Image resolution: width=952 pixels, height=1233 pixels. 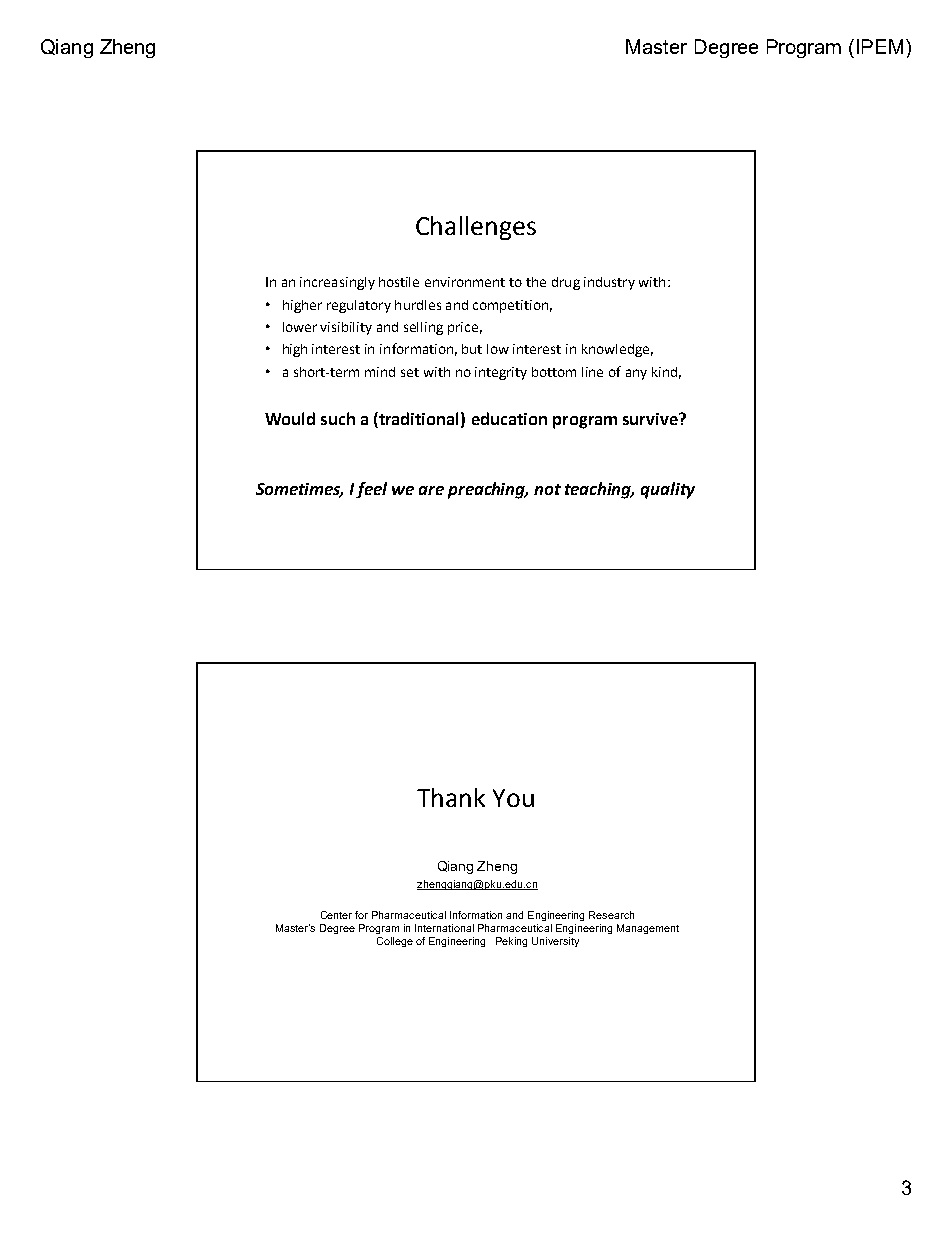 I want to click on feel, so click(x=371, y=490).
